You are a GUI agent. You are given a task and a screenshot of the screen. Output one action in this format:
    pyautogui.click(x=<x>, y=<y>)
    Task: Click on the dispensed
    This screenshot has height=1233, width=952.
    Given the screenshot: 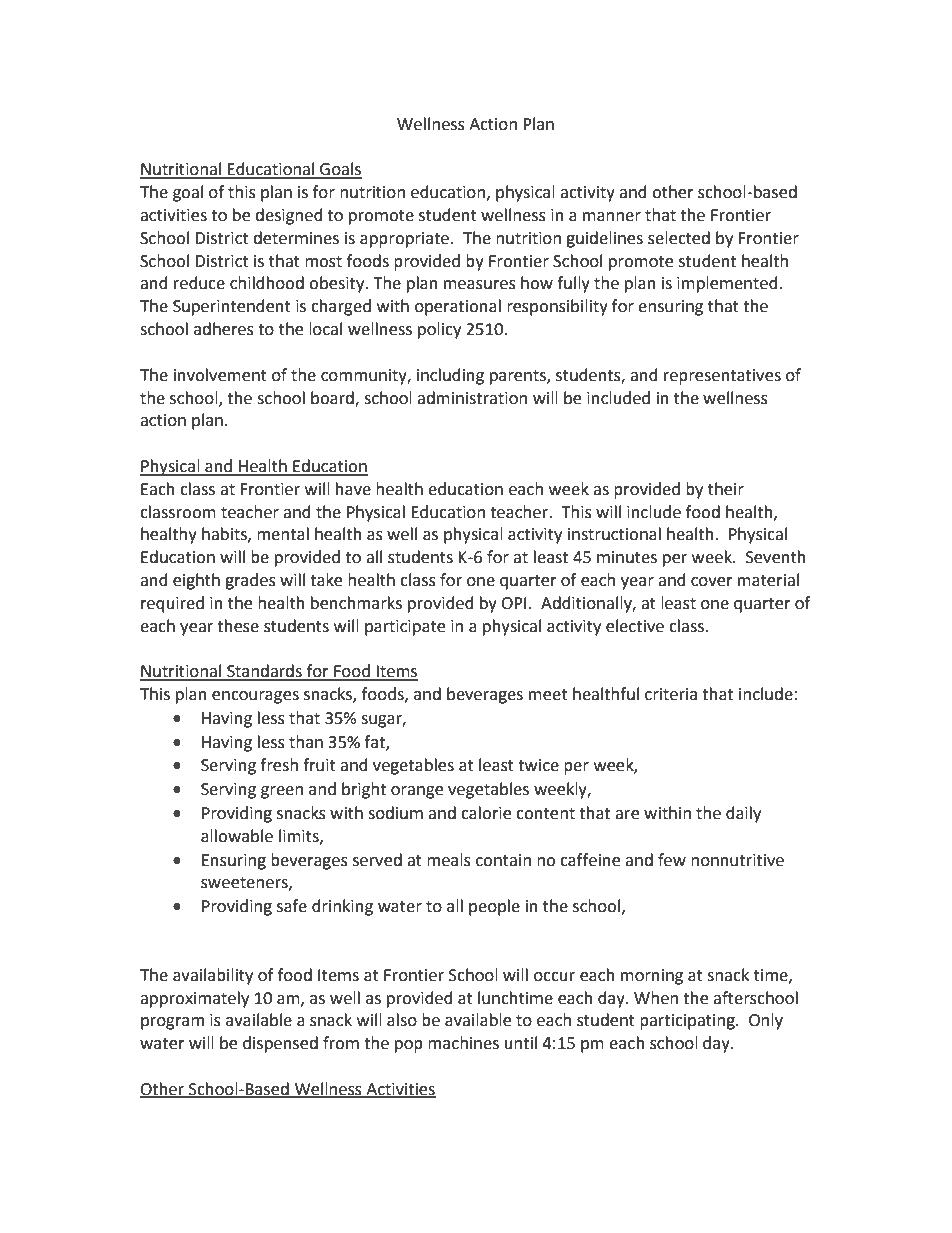 What is the action you would take?
    pyautogui.click(x=280, y=1044)
